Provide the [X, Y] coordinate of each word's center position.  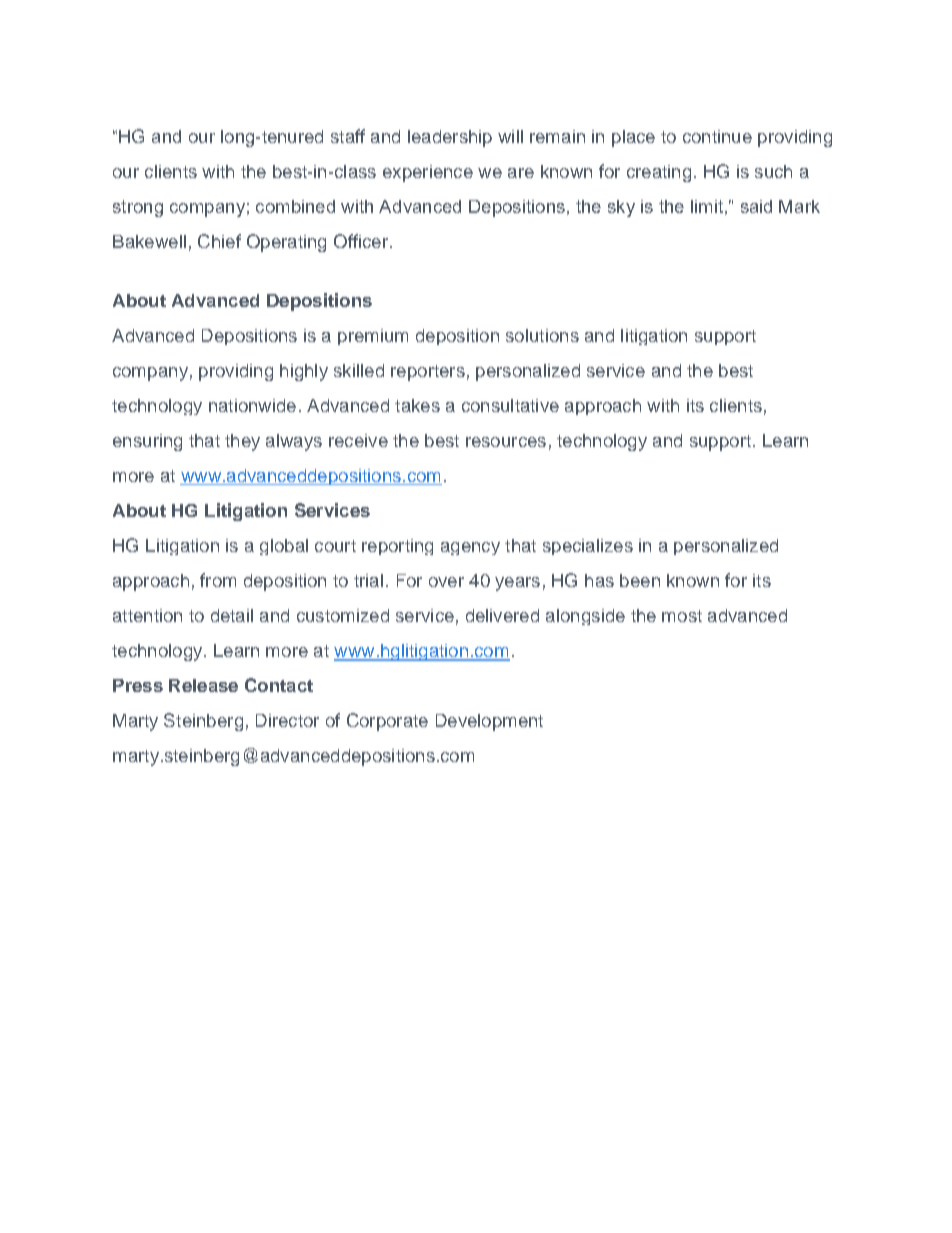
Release [203, 685]
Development [489, 722]
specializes [588, 547]
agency [470, 548]
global [284, 547]
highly [304, 372]
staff [348, 136]
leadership [450, 138]
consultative [510, 405]
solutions [542, 335]
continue [717, 136]
